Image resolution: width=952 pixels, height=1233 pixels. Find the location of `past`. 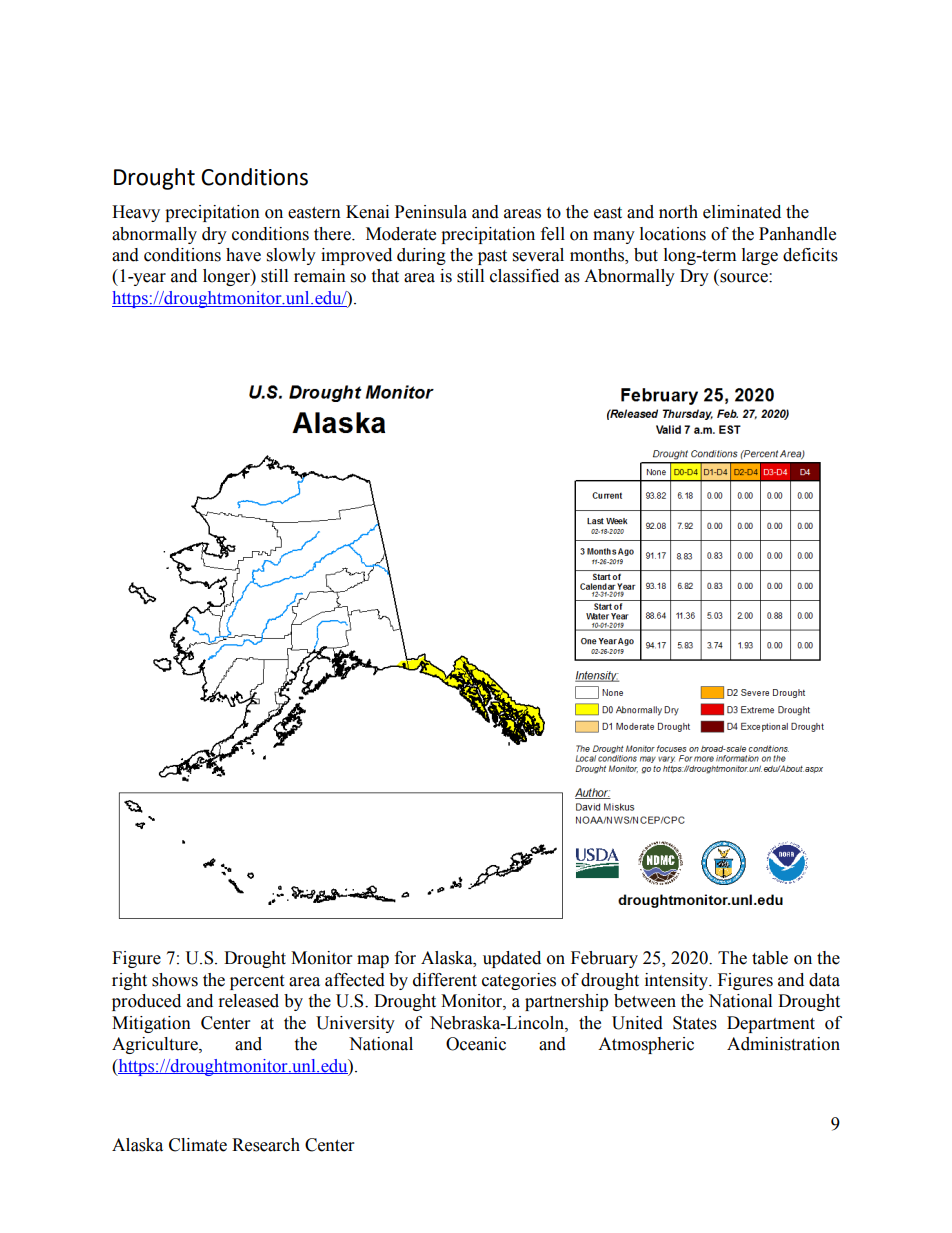

past is located at coordinates (492, 257).
